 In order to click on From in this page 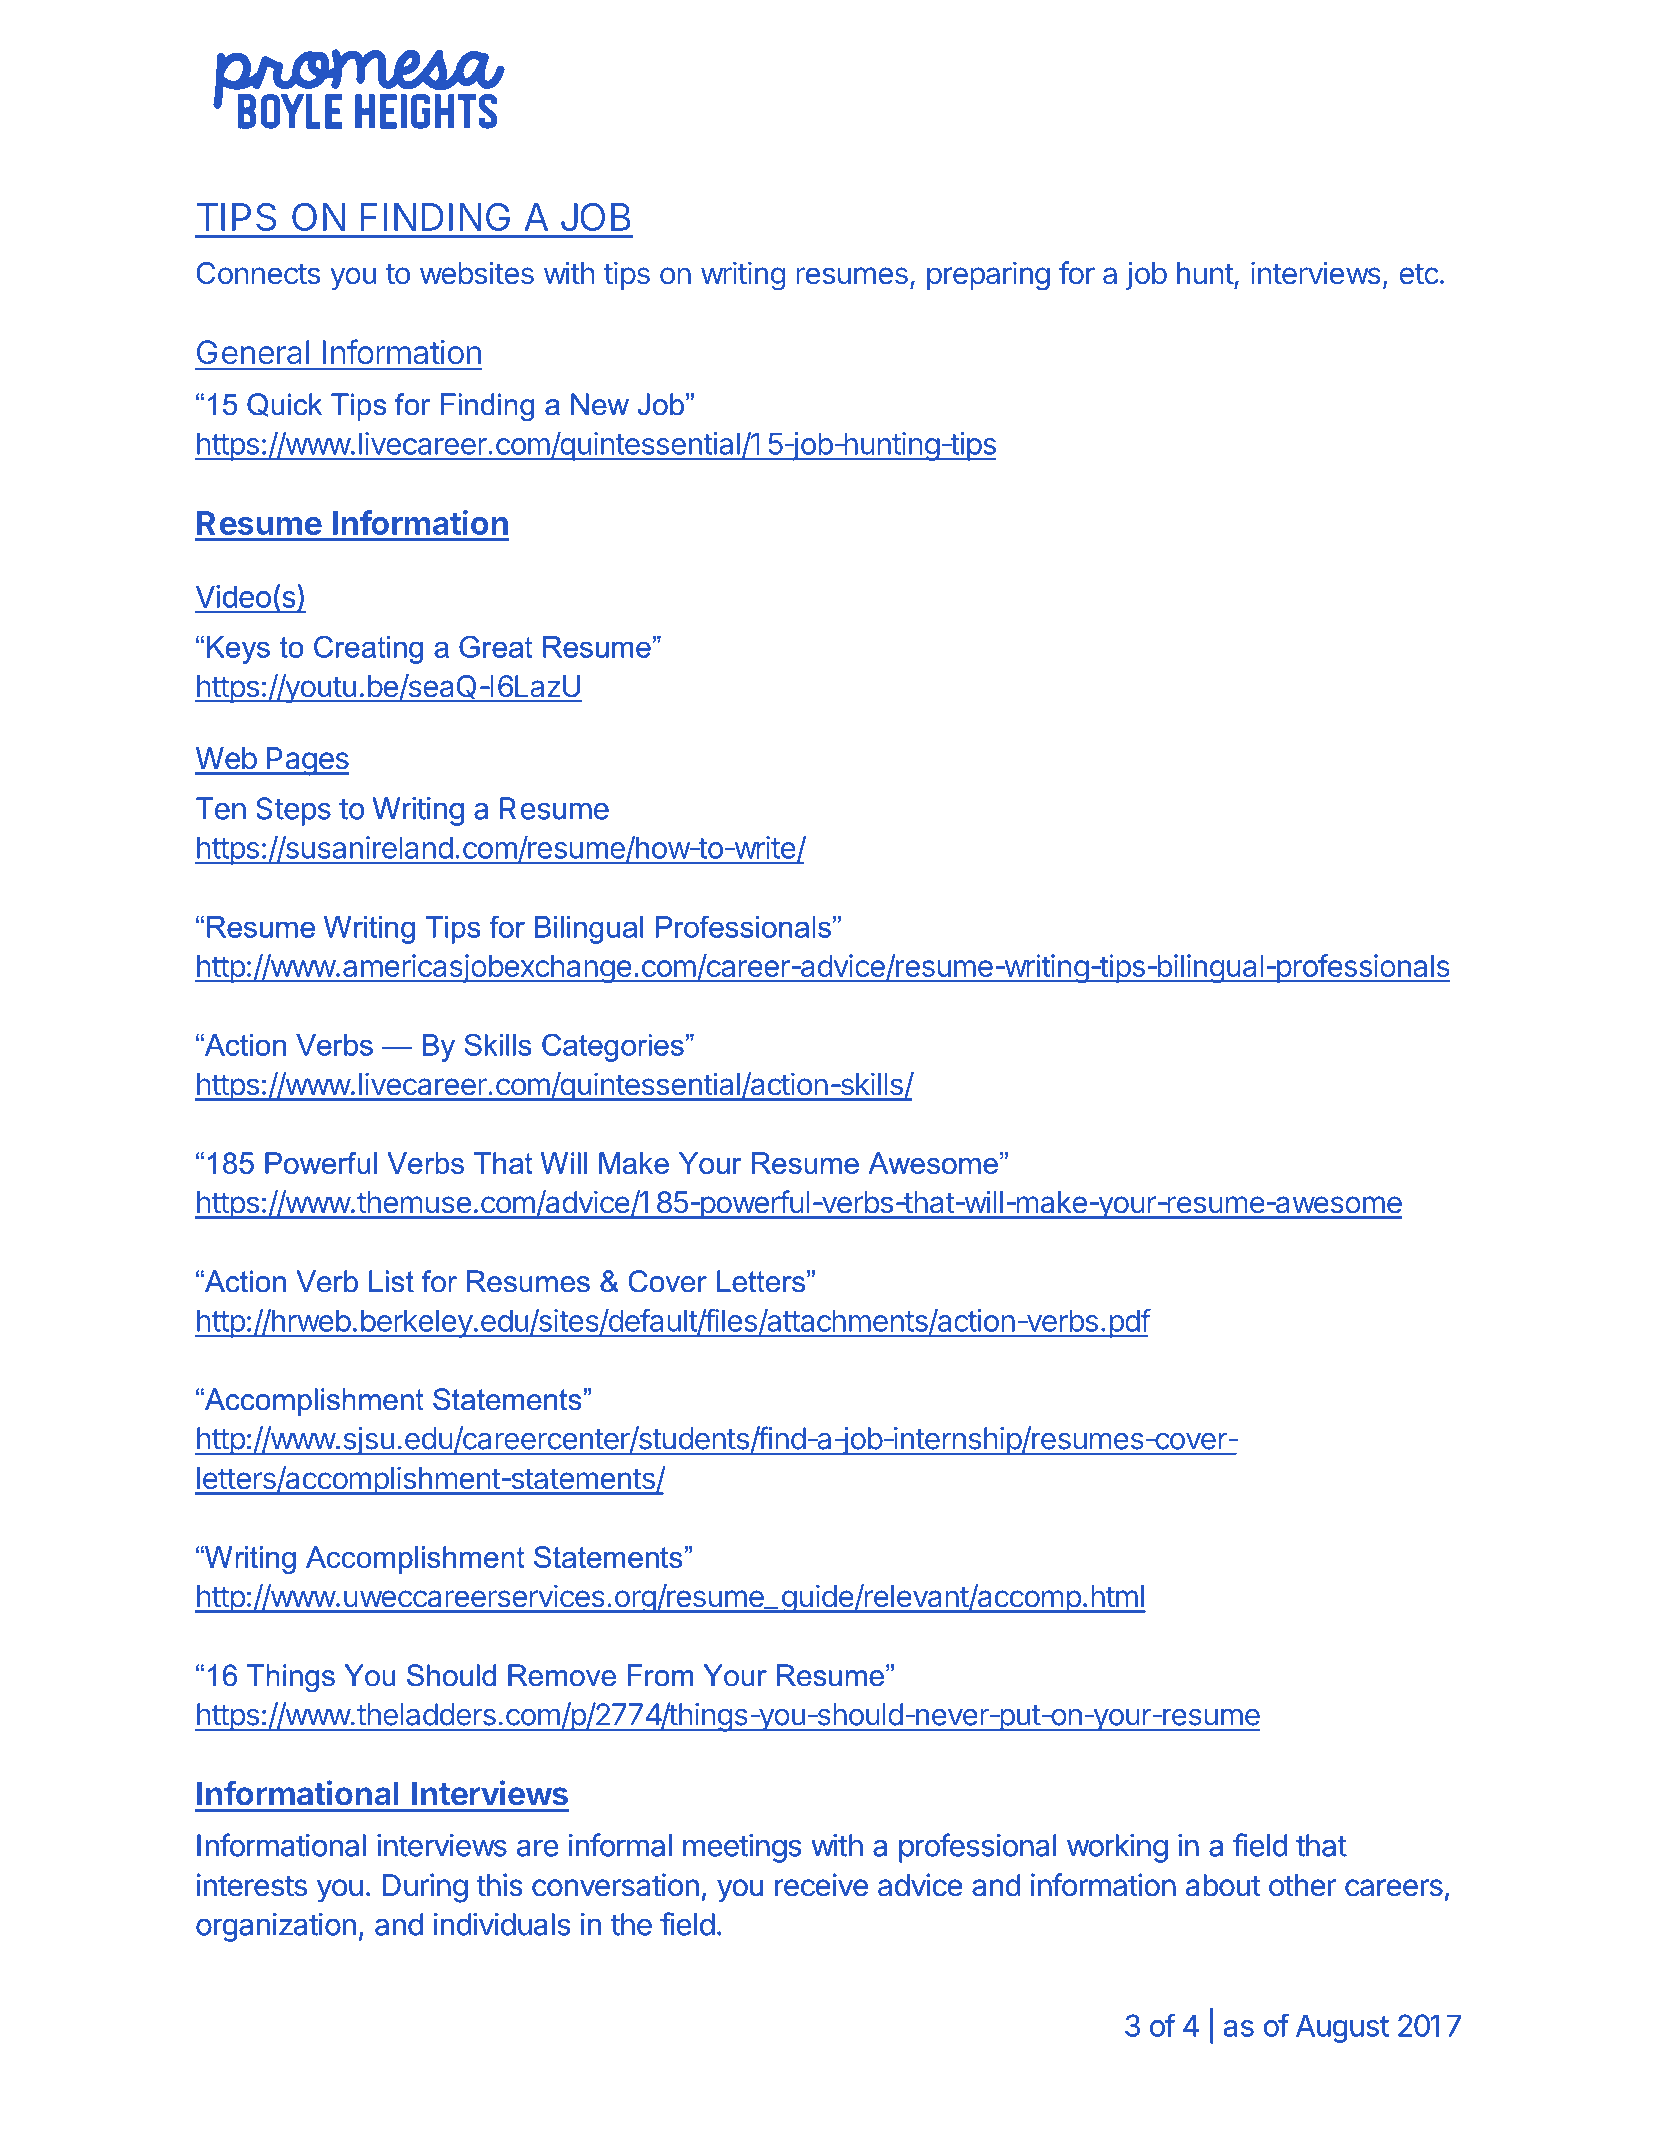, I will do `click(660, 1675)`.
